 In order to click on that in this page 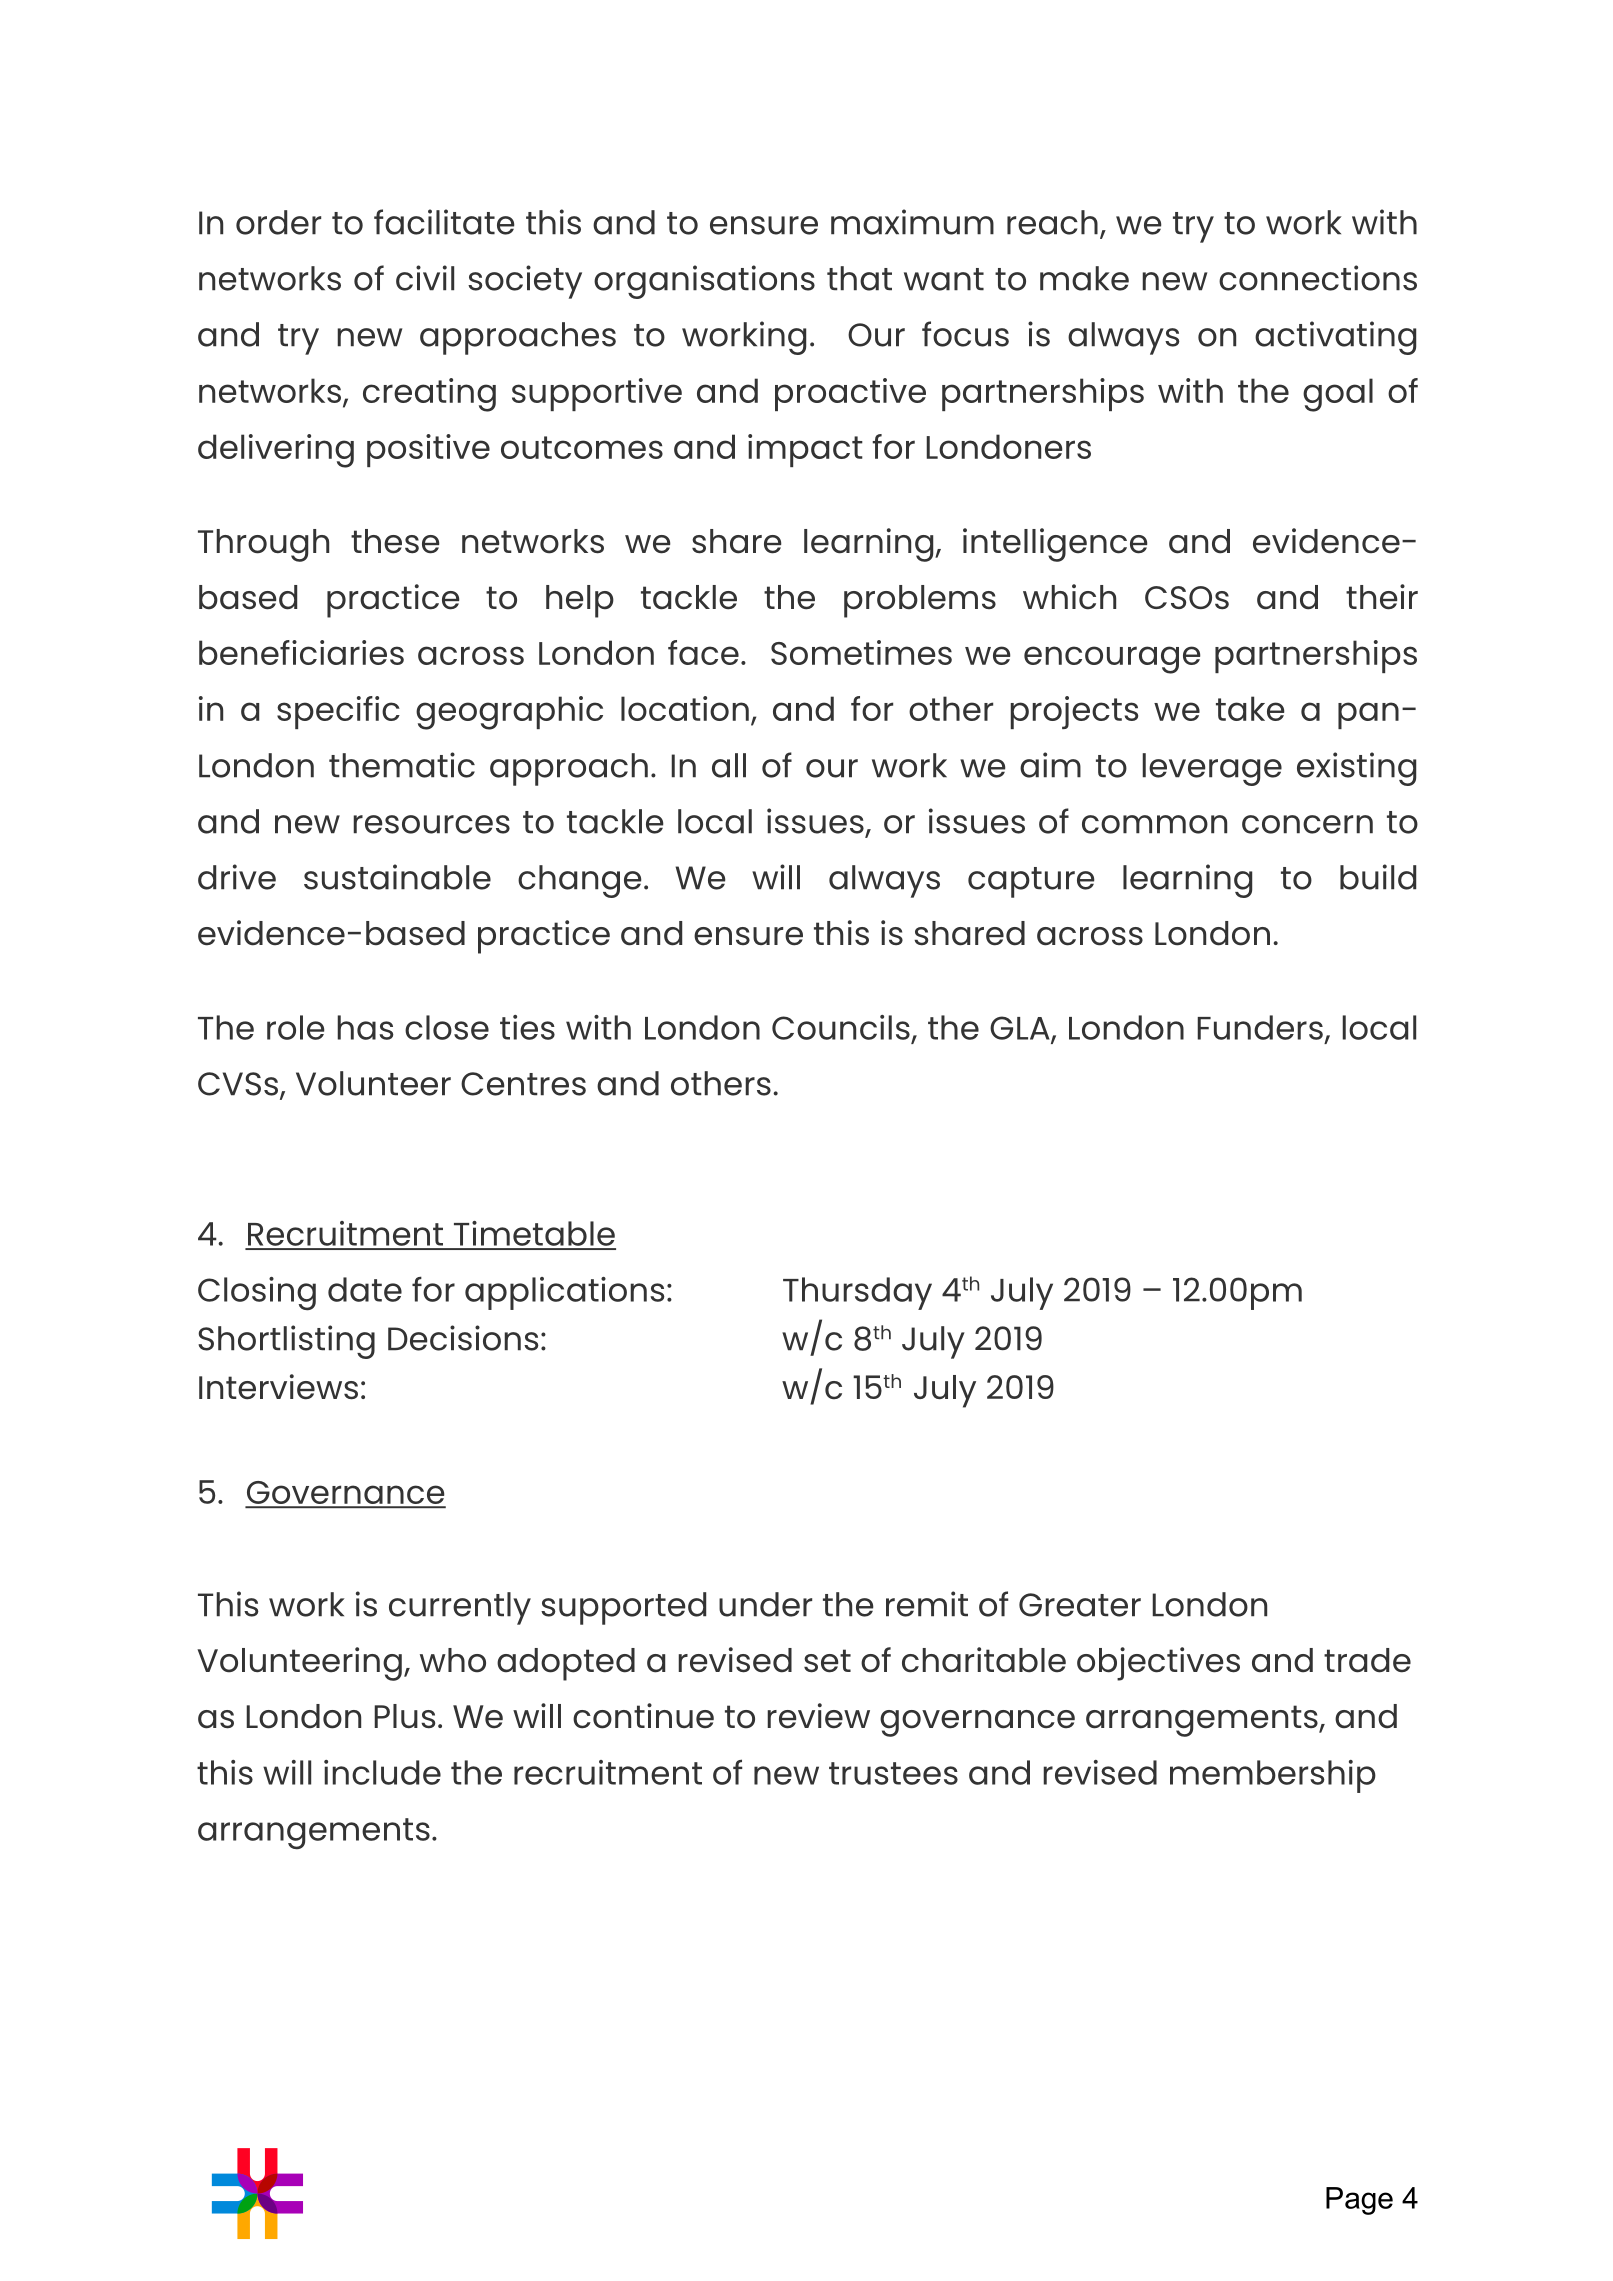, I will do `click(859, 278)`.
